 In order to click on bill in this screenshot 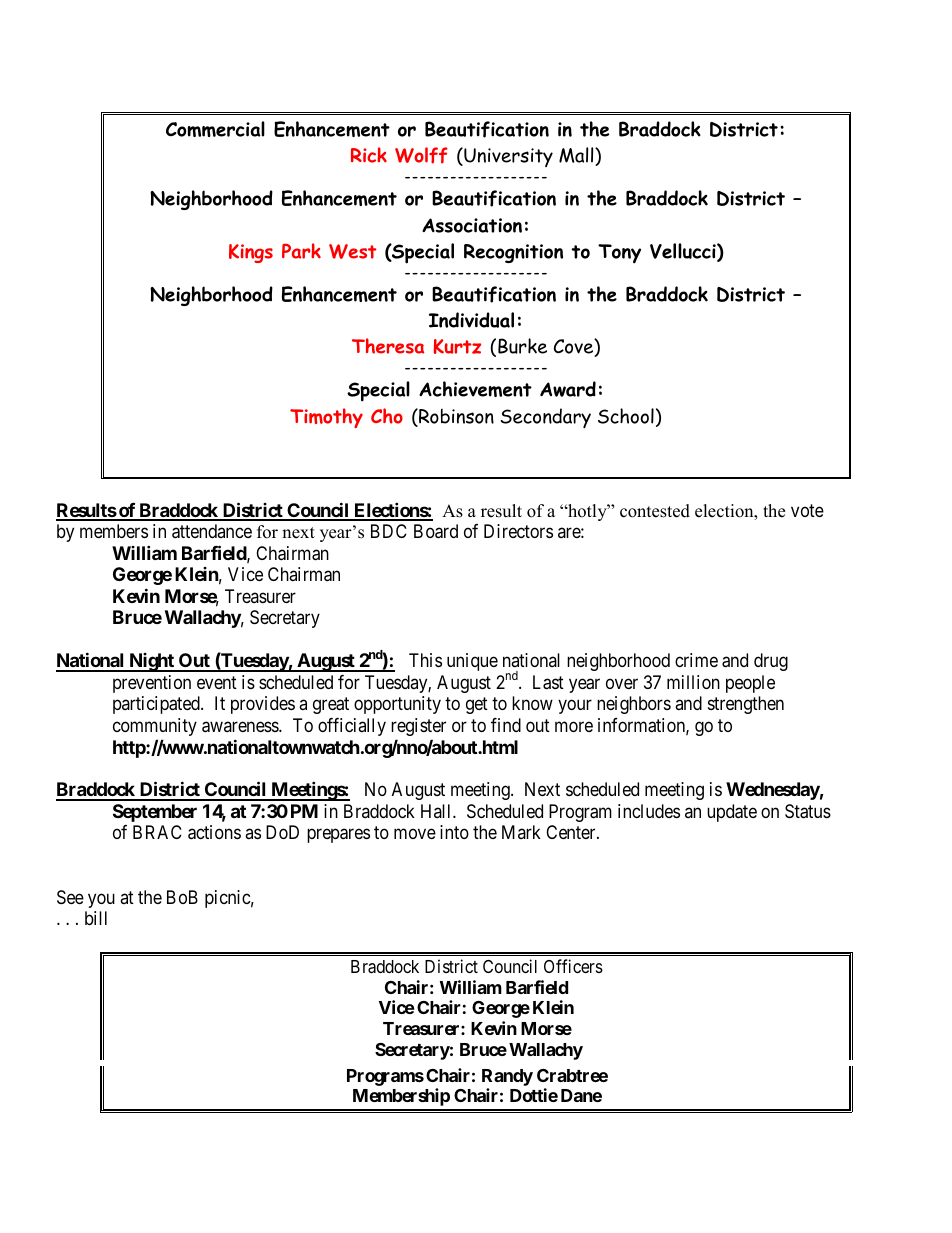, I will do `click(96, 918)`.
